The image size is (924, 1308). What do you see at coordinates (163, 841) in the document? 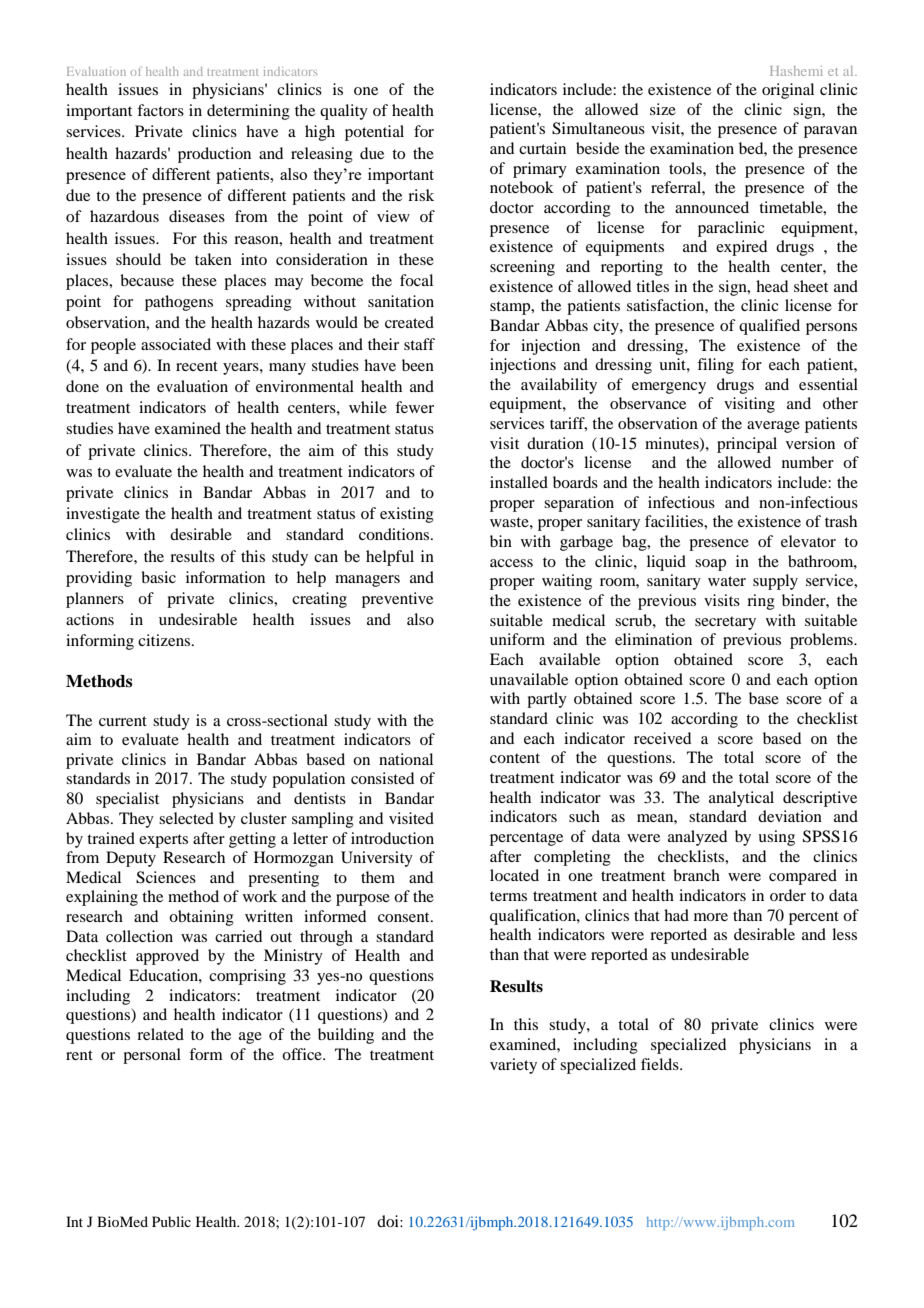
I see `experts` at bounding box center [163, 841].
